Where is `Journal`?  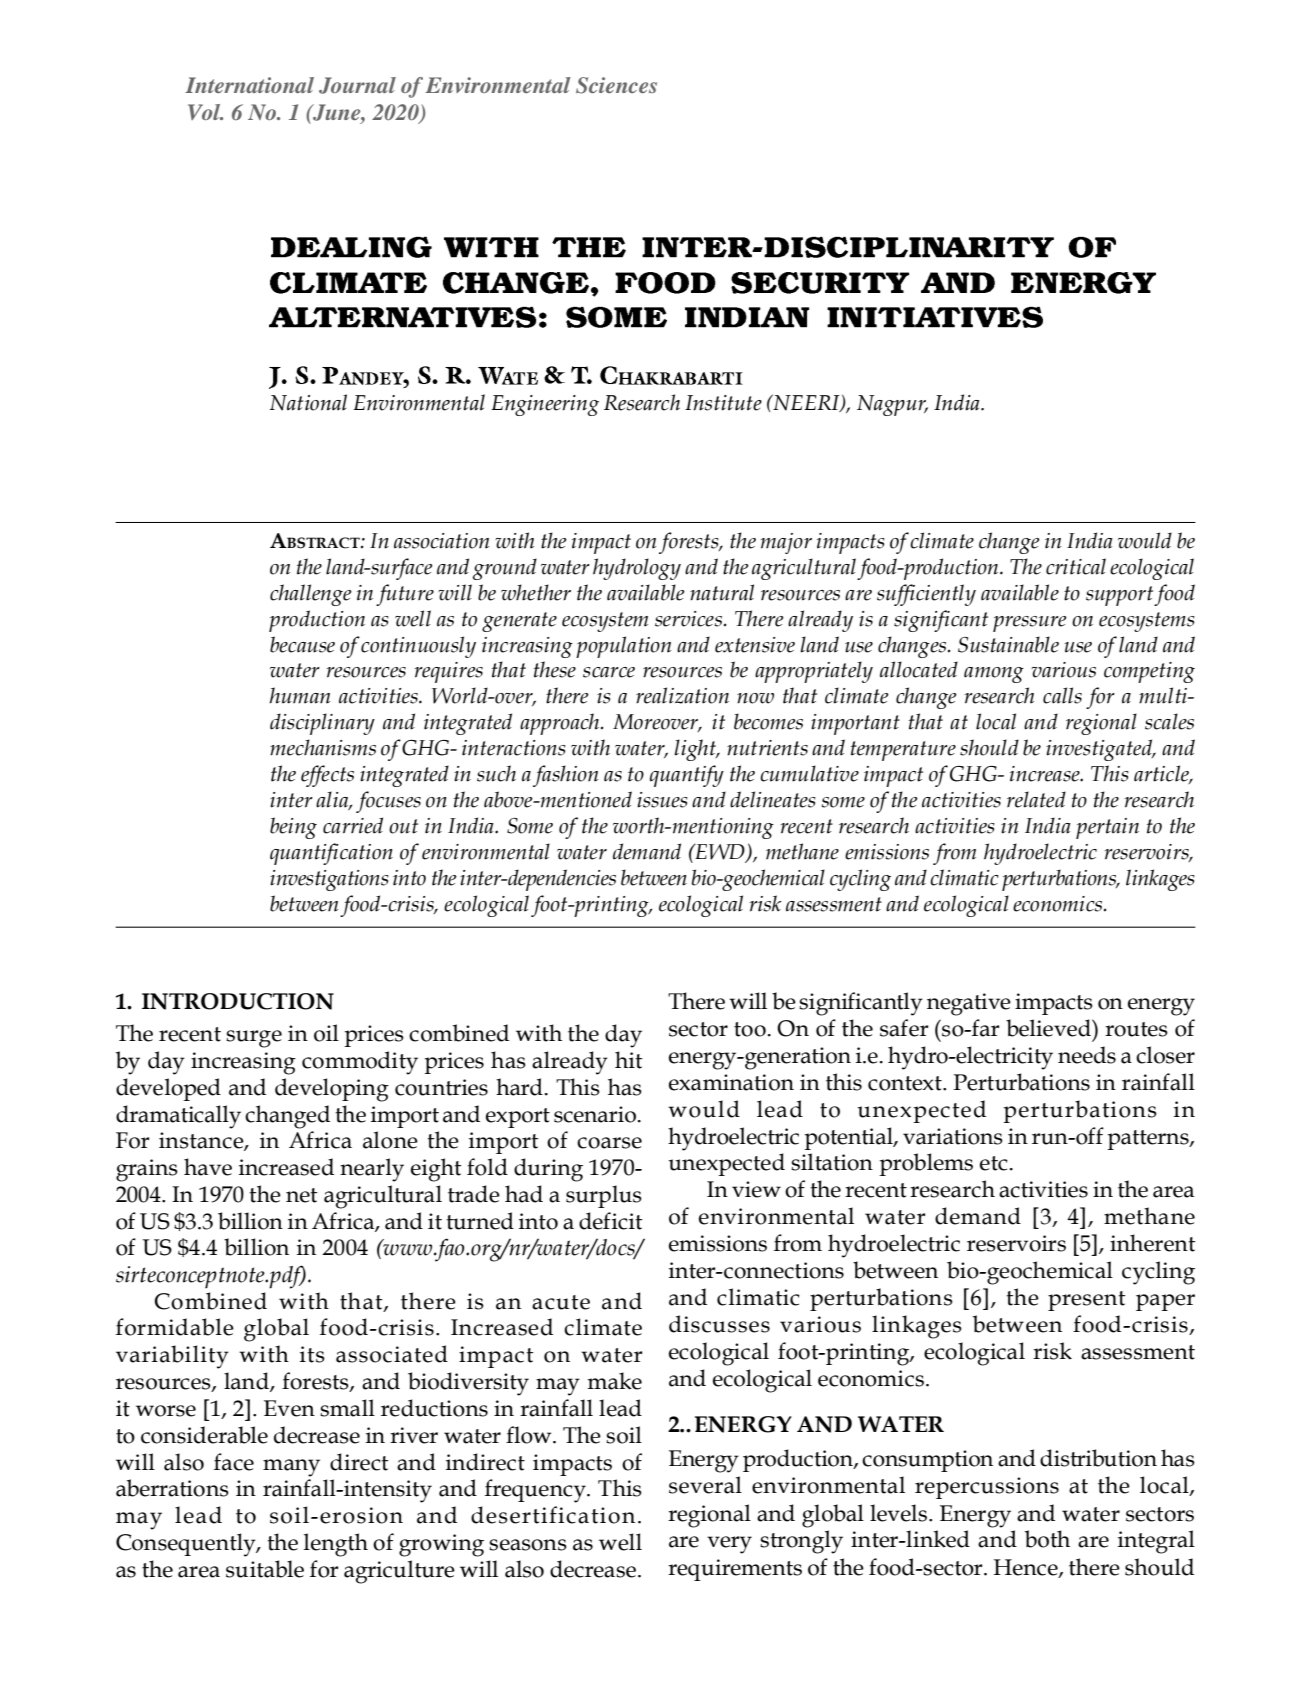 Journal is located at coordinates (357, 85).
